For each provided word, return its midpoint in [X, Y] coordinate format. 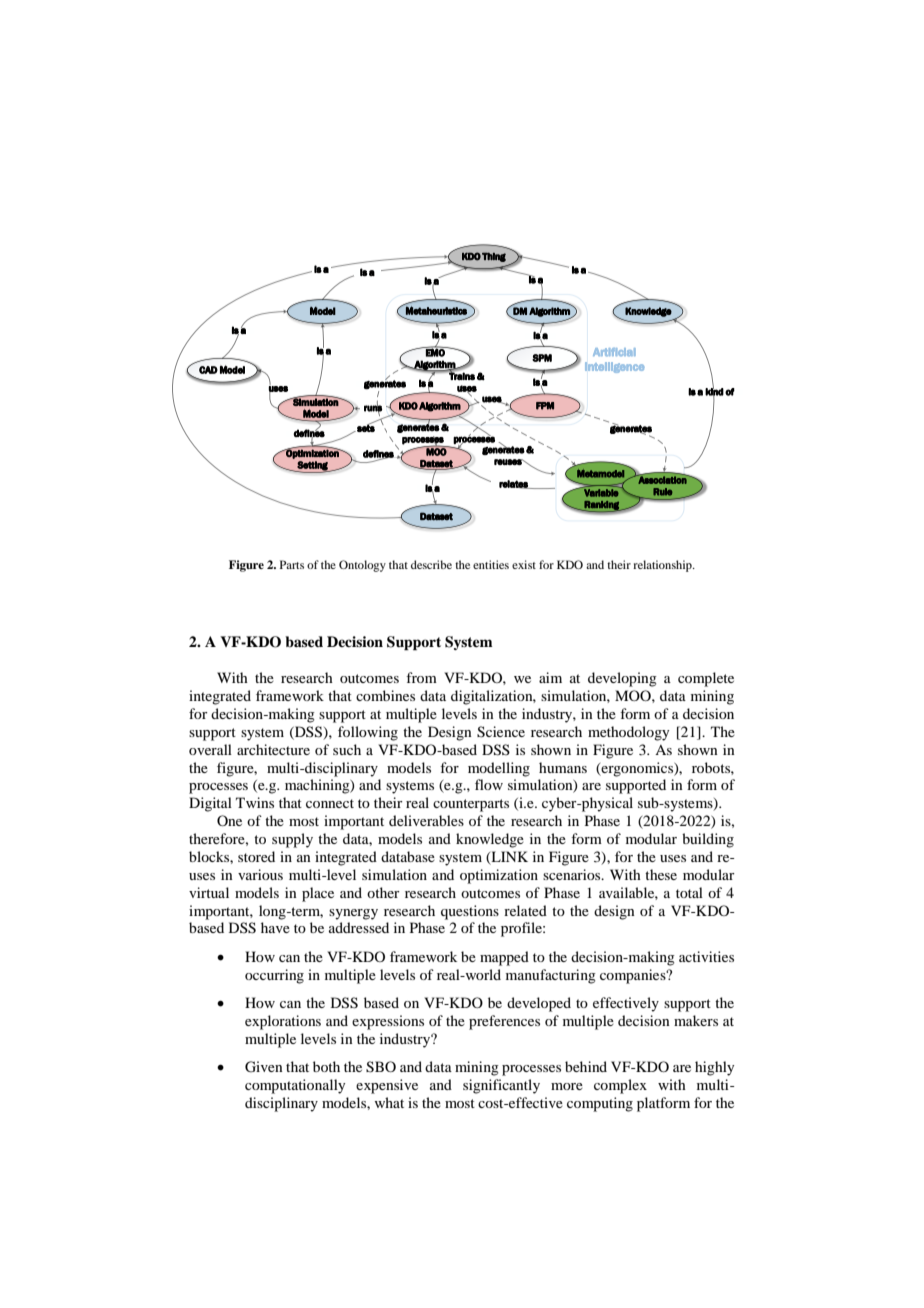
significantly [501, 1086]
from [421, 677]
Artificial [614, 352]
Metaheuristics [436, 310]
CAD [208, 370]
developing [622, 679]
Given [264, 1067]
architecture [273, 749]
